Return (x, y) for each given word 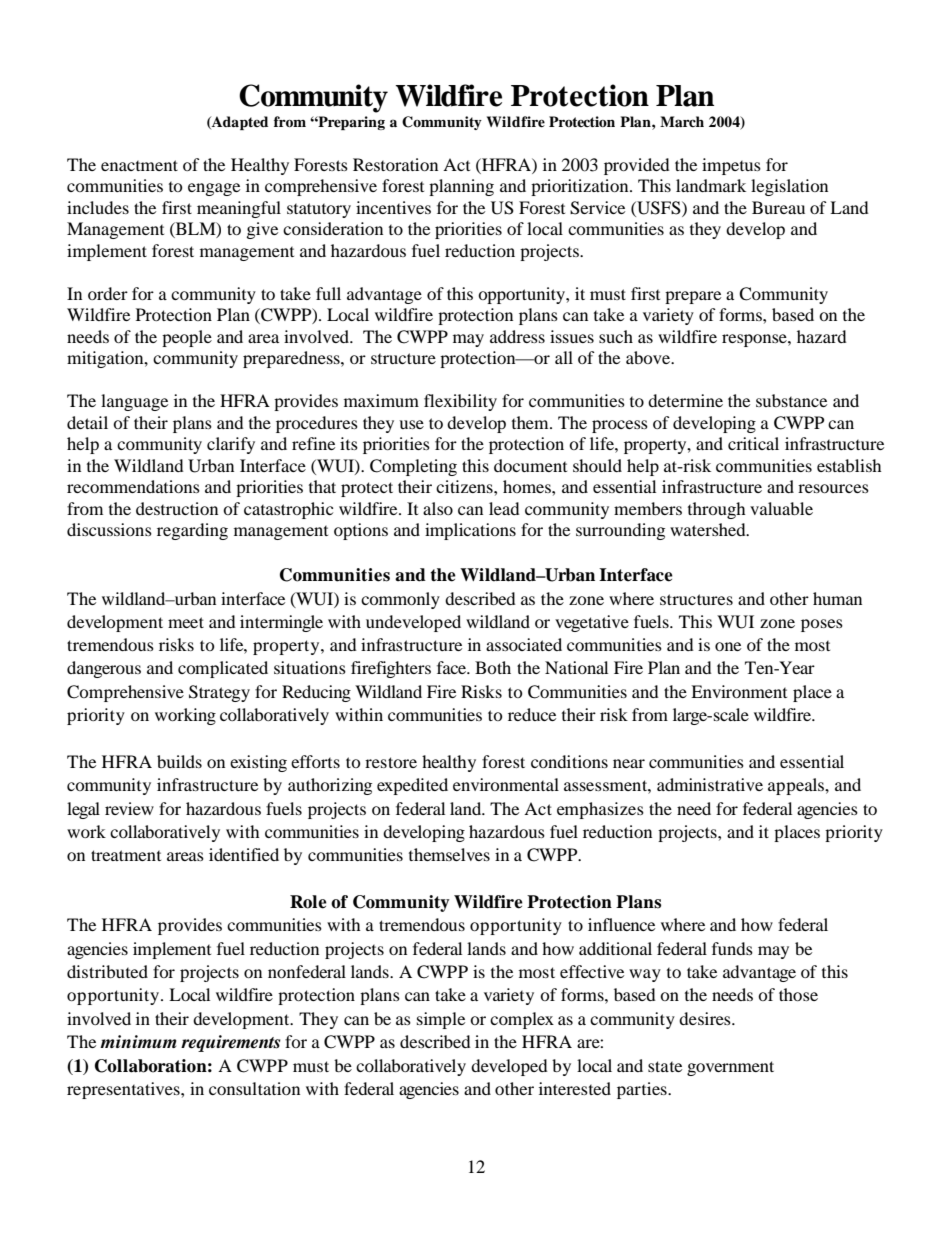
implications (470, 531)
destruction (177, 508)
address (517, 336)
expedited (412, 786)
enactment (139, 165)
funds (732, 948)
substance (791, 400)
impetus (731, 166)
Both (493, 667)
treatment (126, 855)
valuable (781, 508)
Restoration (395, 164)
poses (822, 625)
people (187, 338)
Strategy (219, 693)
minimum (138, 1041)
